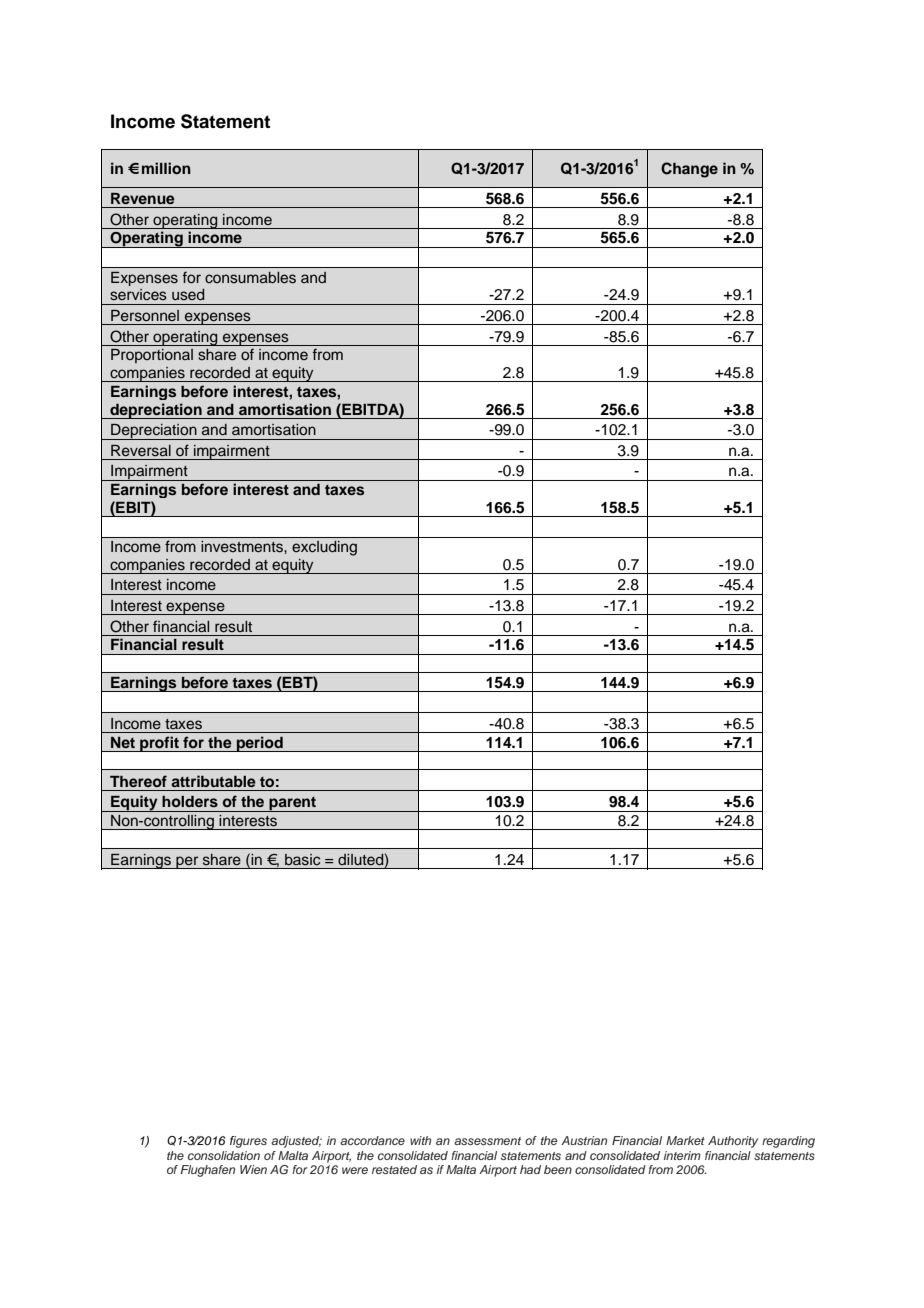  What do you see at coordinates (250, 278) in the screenshot?
I see `consumables` at bounding box center [250, 278].
